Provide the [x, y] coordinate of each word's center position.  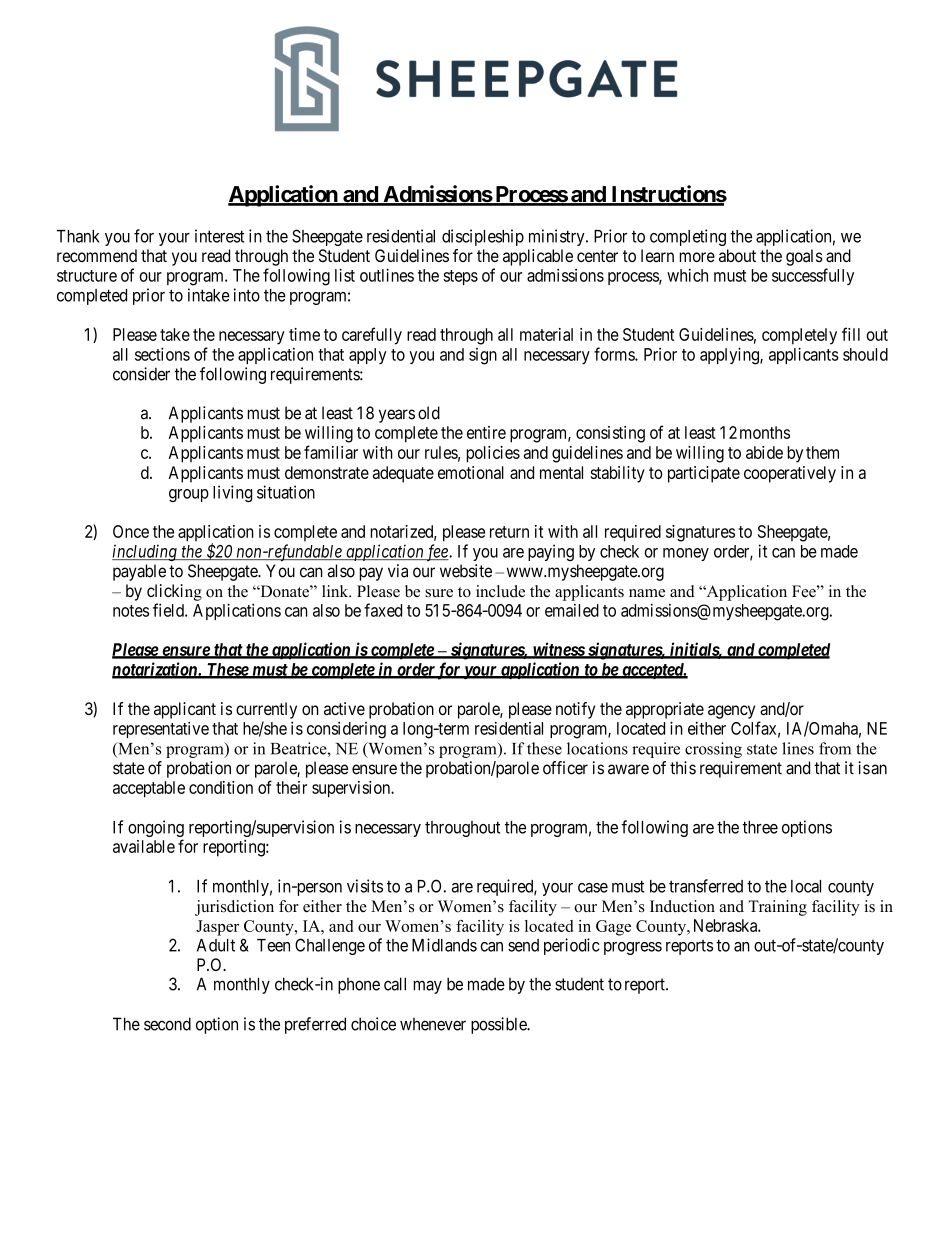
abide [764, 452]
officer [565, 768]
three [760, 827]
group [189, 495]
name [647, 593]
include [500, 591]
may [427, 987]
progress [633, 948]
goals [804, 257]
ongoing [156, 830]
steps [460, 277]
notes [131, 611]
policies [493, 454]
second [167, 1024]
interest [219, 236]
